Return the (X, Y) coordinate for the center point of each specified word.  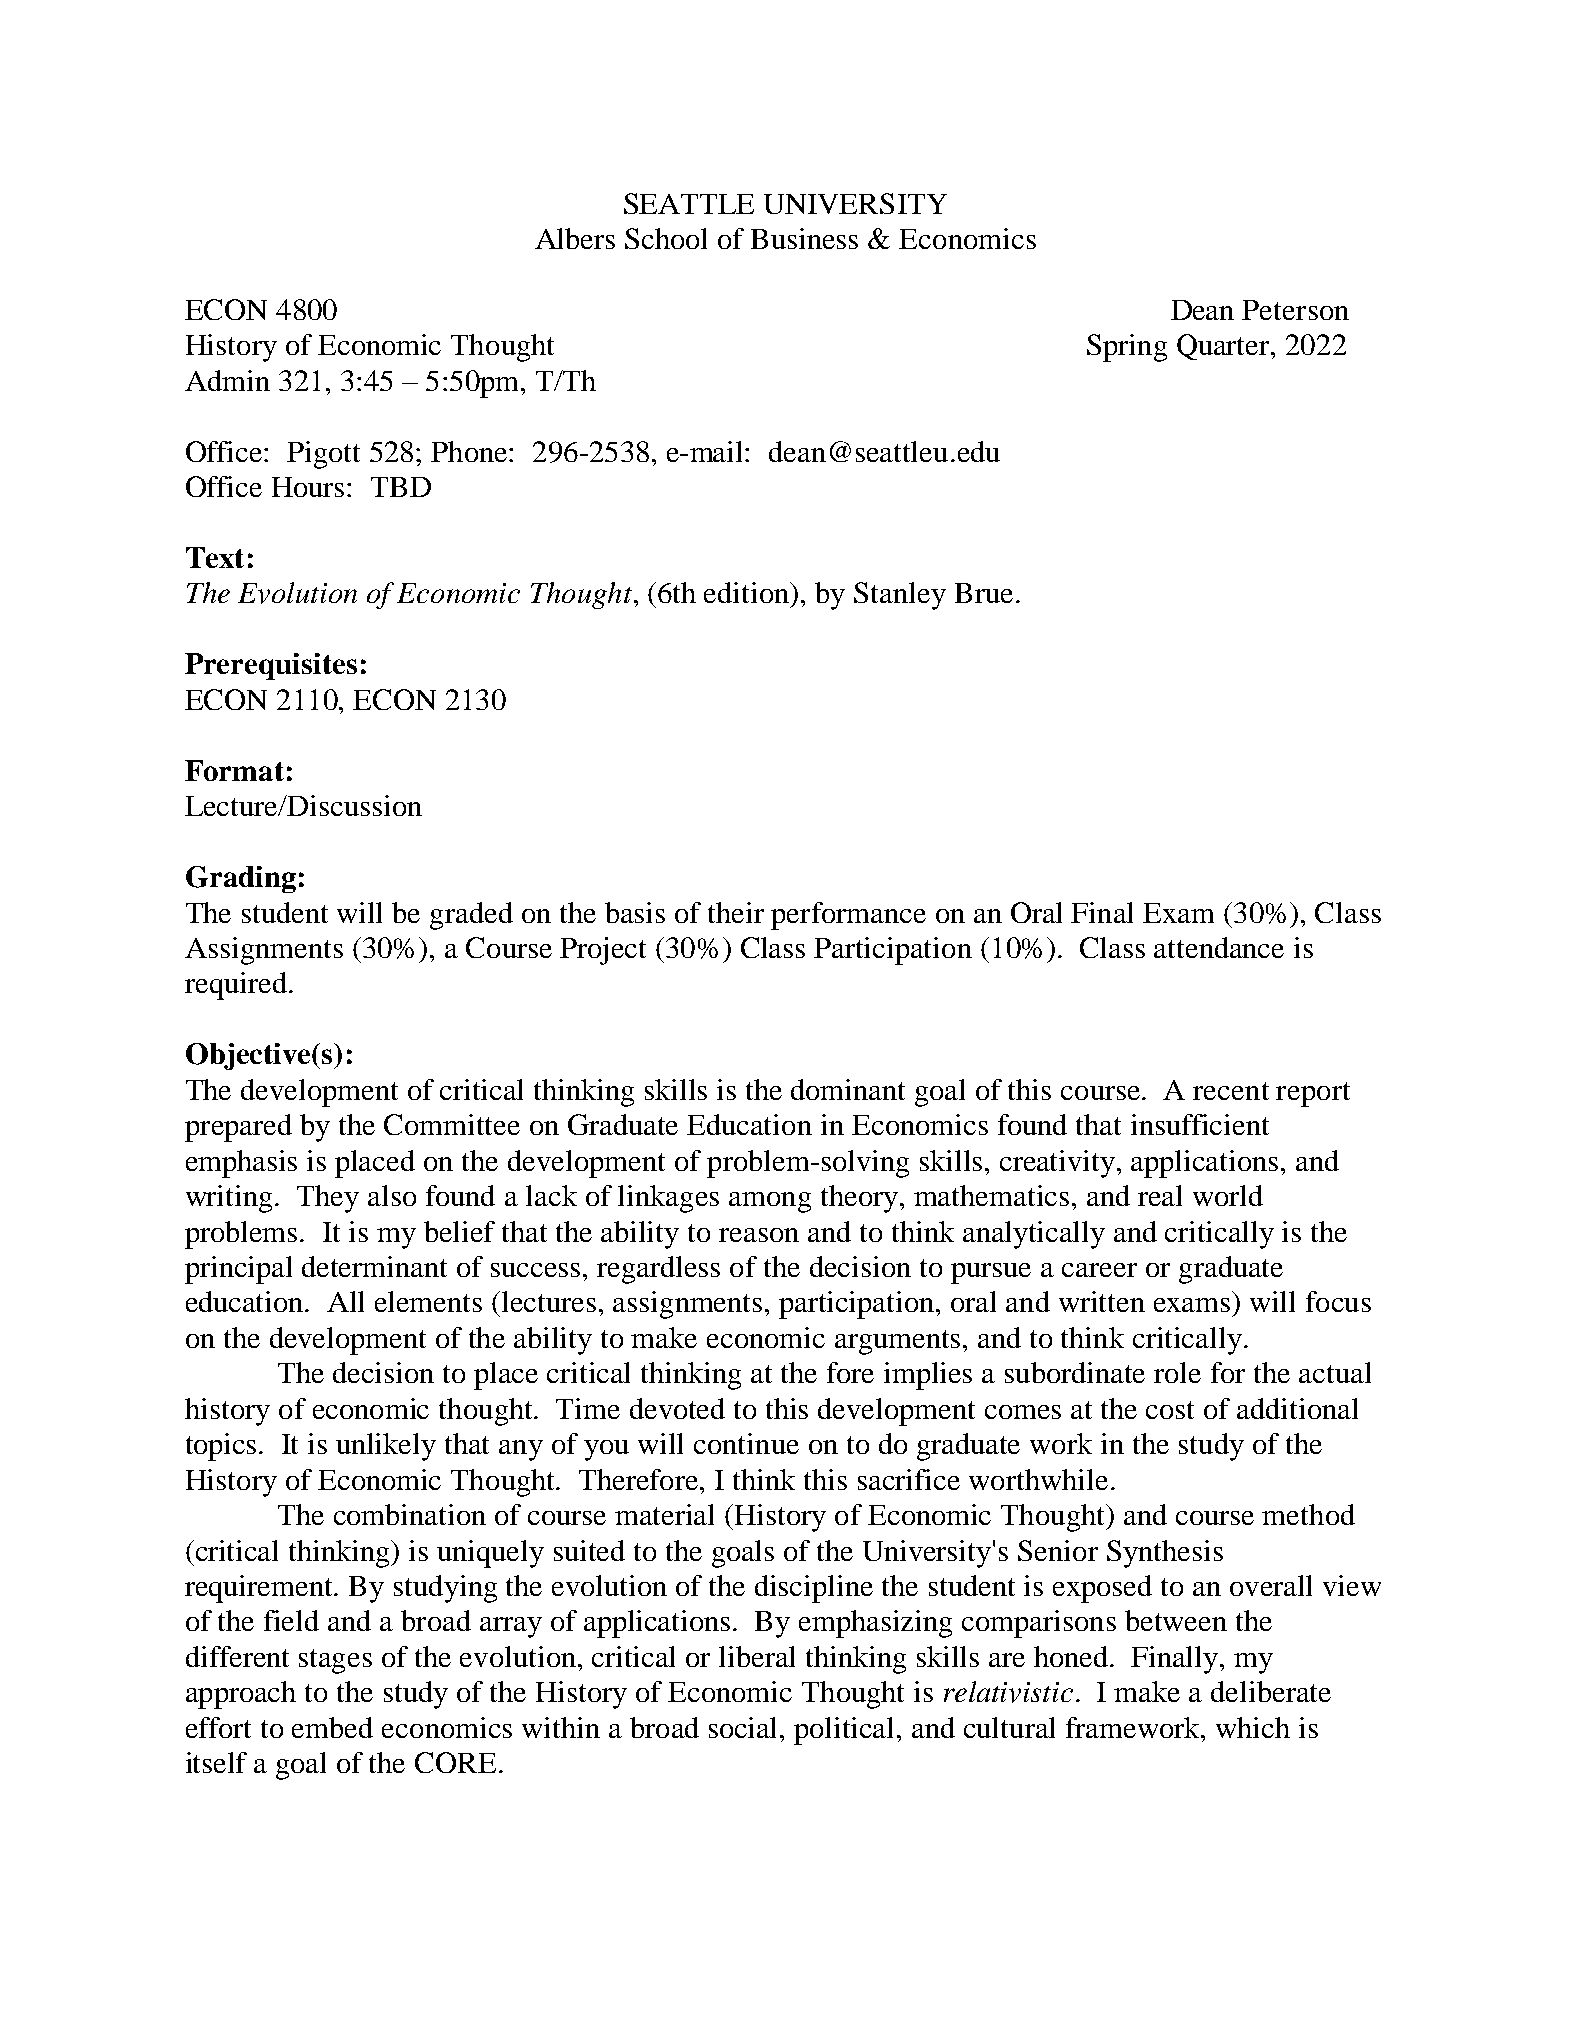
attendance (1219, 947)
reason (759, 1235)
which (1253, 1727)
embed (332, 1727)
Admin (227, 380)
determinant (374, 1266)
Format (234, 770)
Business (804, 238)
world (1228, 1195)
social (745, 1727)
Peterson (1295, 310)
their (736, 912)
